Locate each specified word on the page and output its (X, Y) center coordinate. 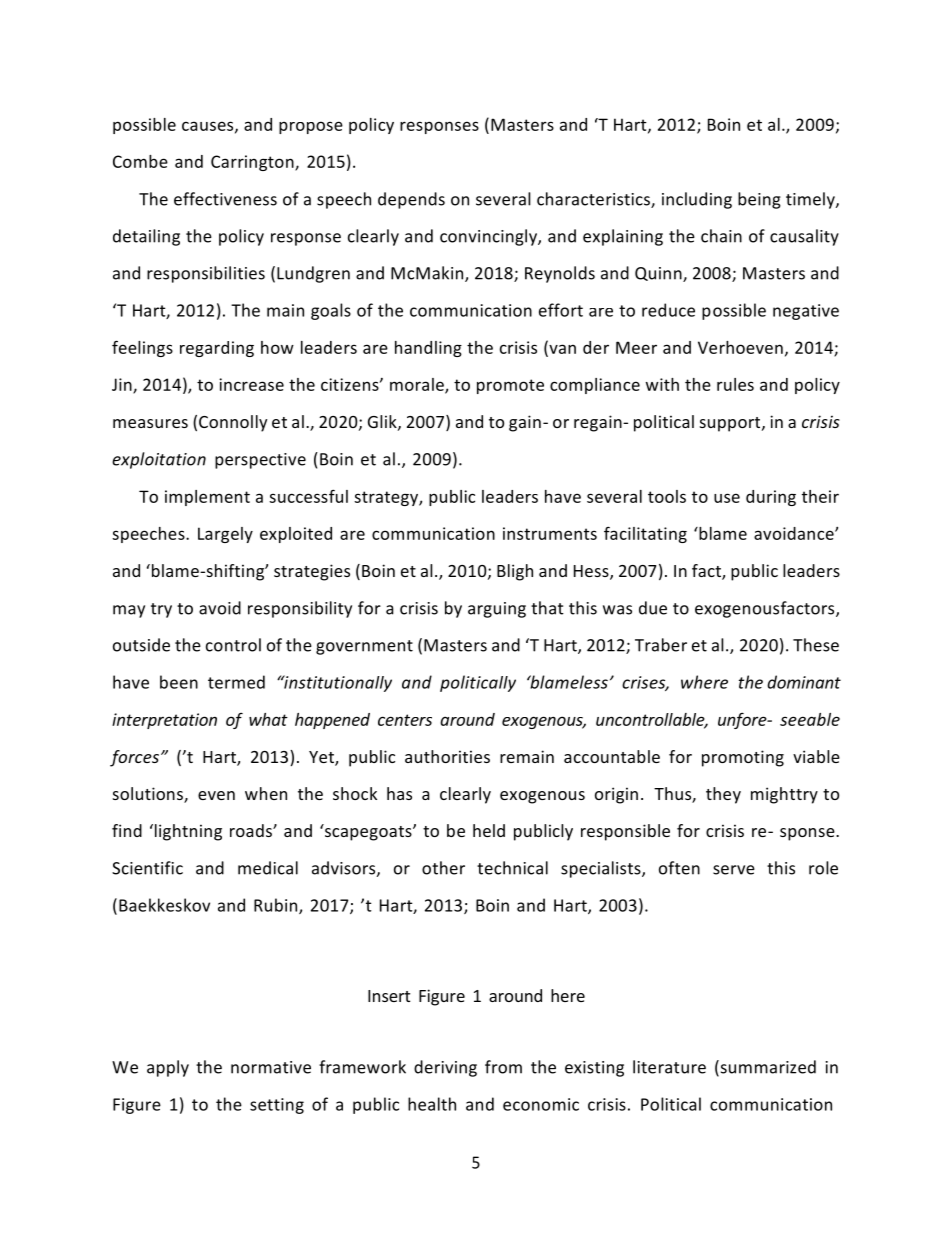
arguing (497, 610)
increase (251, 384)
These (816, 645)
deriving (445, 1068)
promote (510, 386)
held (489, 830)
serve (734, 870)
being (759, 200)
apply (168, 1068)
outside (141, 645)
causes (209, 127)
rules (735, 384)
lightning (188, 832)
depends (411, 200)
